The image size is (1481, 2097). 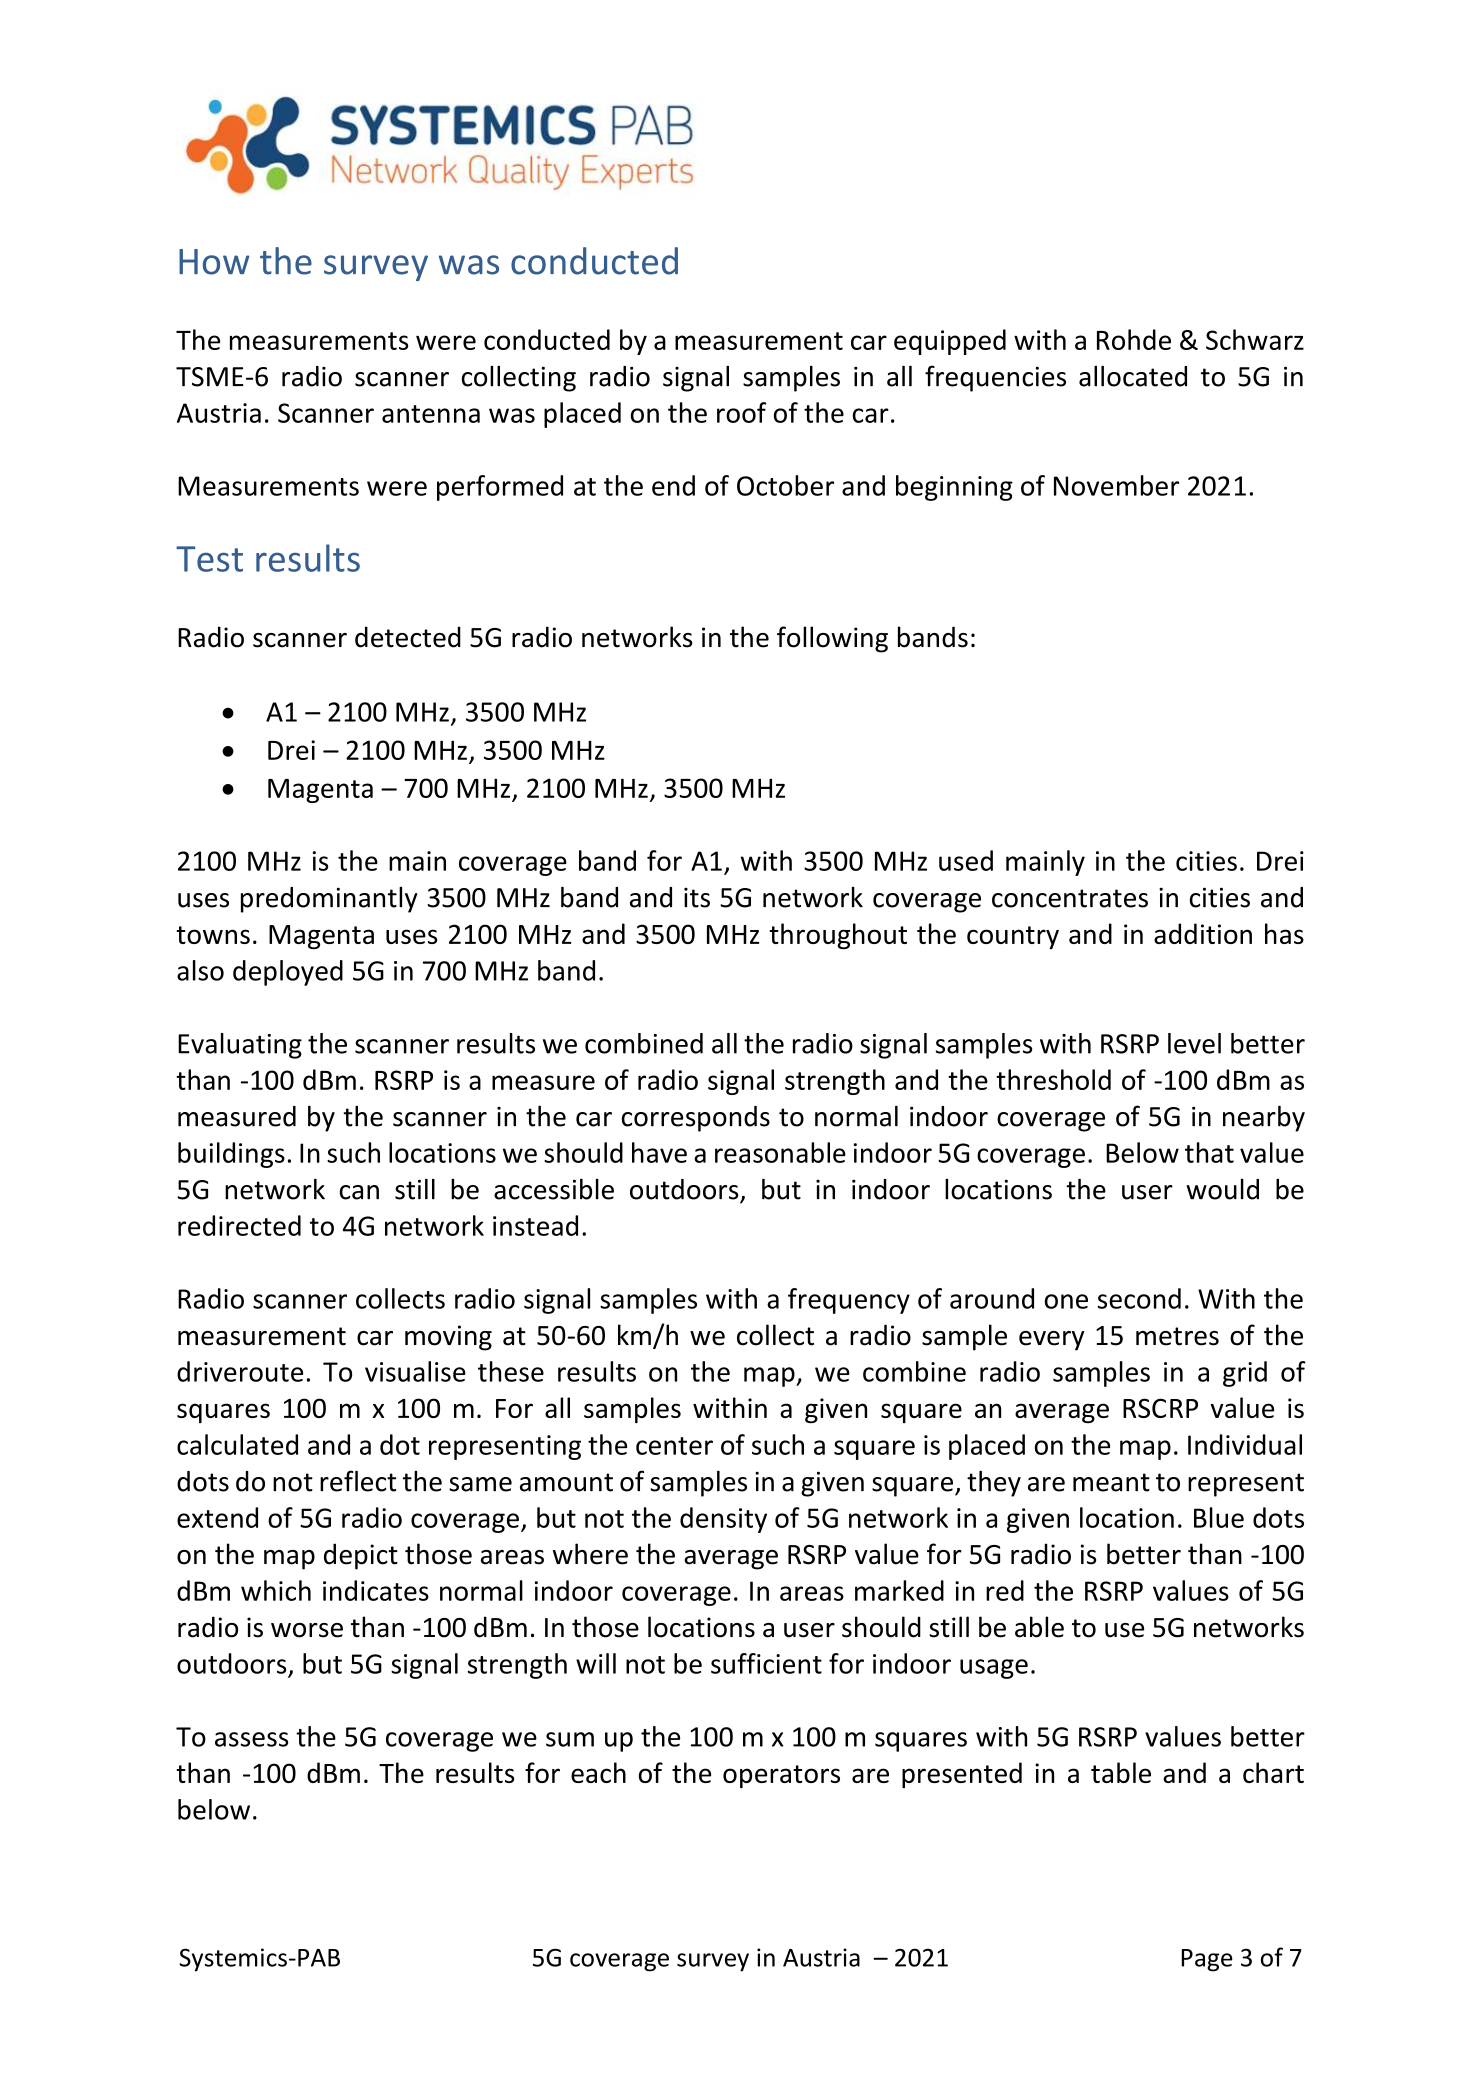 I want to click on corresponds, so click(x=696, y=1119).
